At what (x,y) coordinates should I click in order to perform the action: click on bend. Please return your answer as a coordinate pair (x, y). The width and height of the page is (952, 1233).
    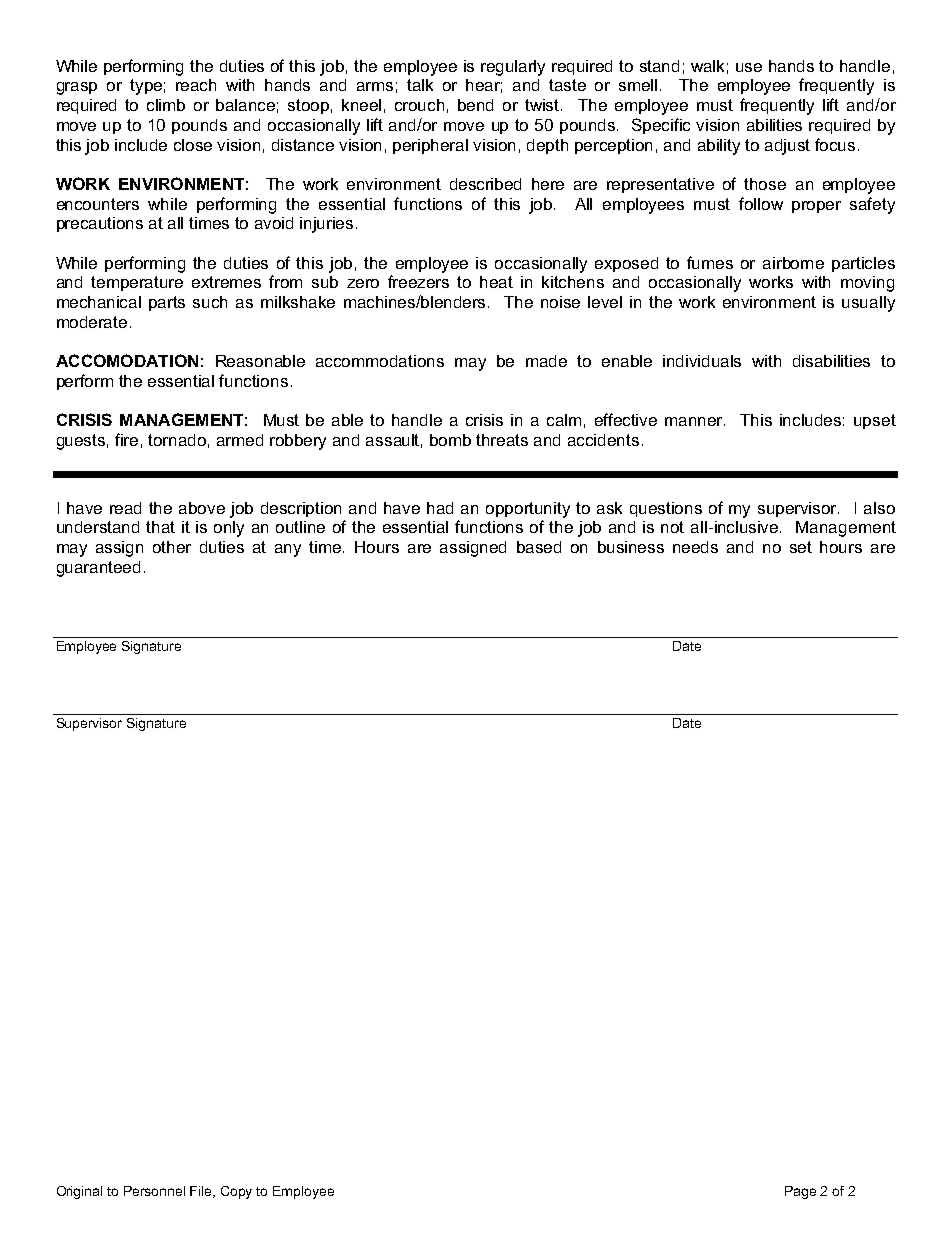
    Looking at the image, I should click on (475, 105).
